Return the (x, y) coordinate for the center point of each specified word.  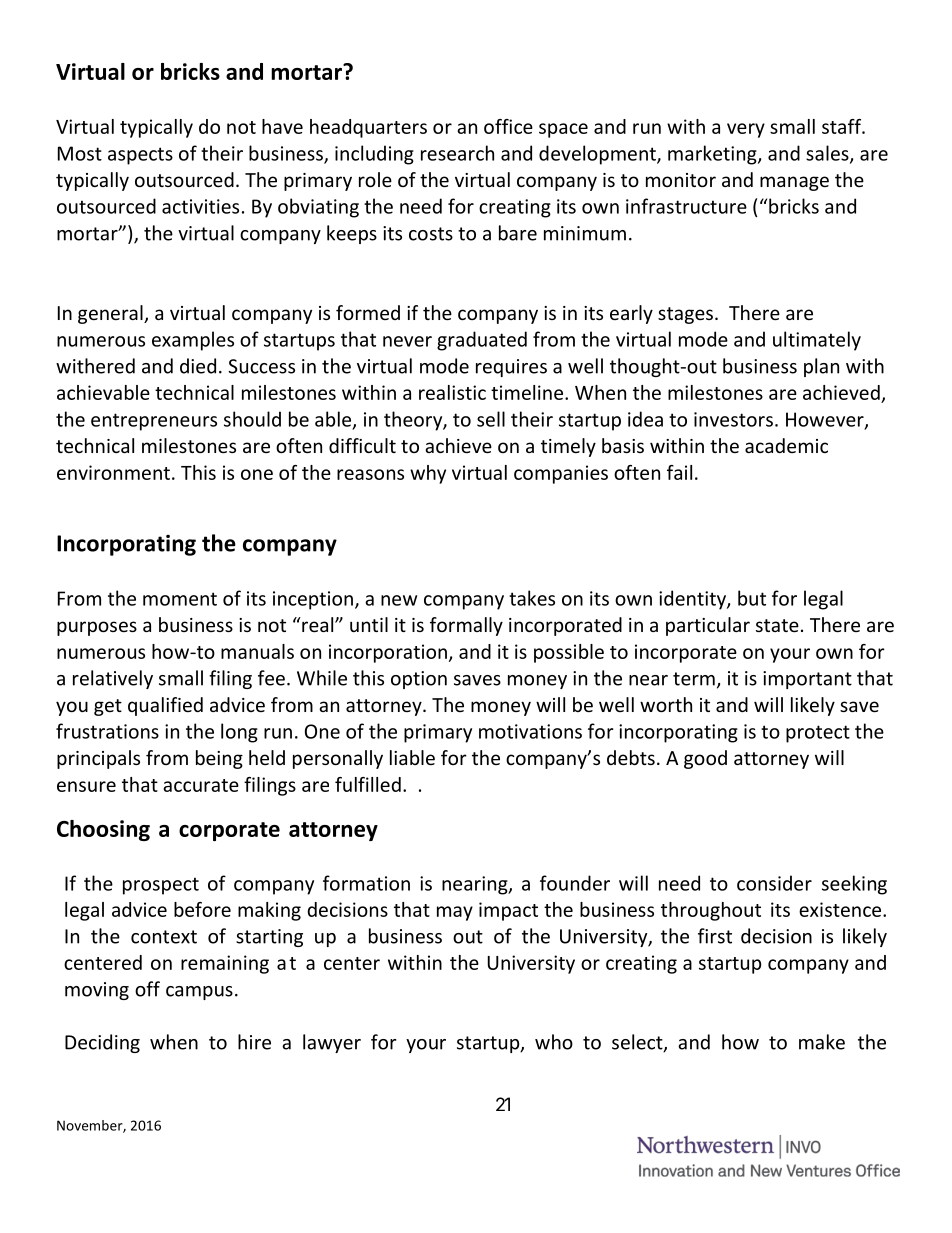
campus (199, 993)
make (822, 1042)
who (554, 1042)
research (457, 153)
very (746, 130)
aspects (140, 156)
